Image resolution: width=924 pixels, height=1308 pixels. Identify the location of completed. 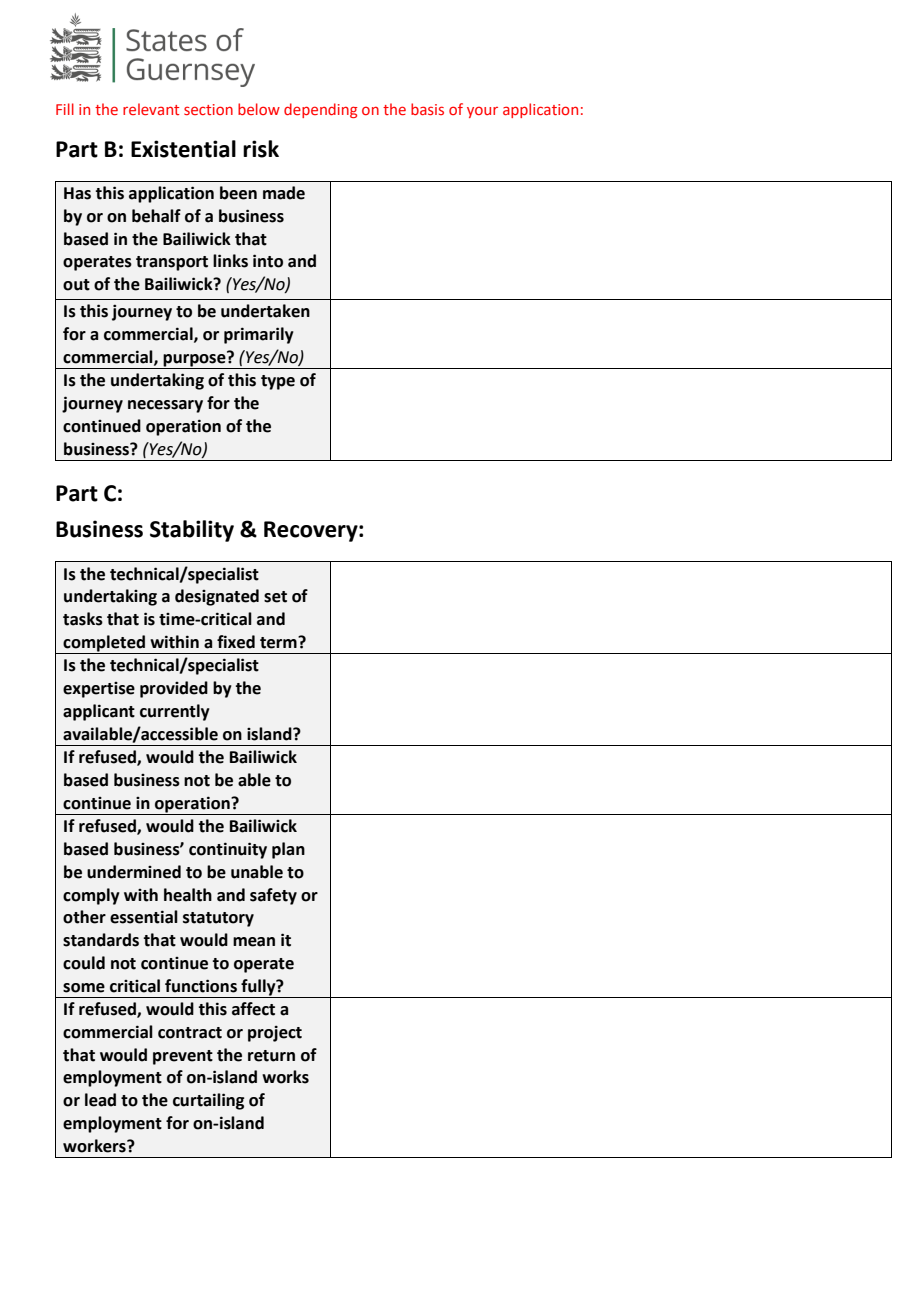
(104, 643).
